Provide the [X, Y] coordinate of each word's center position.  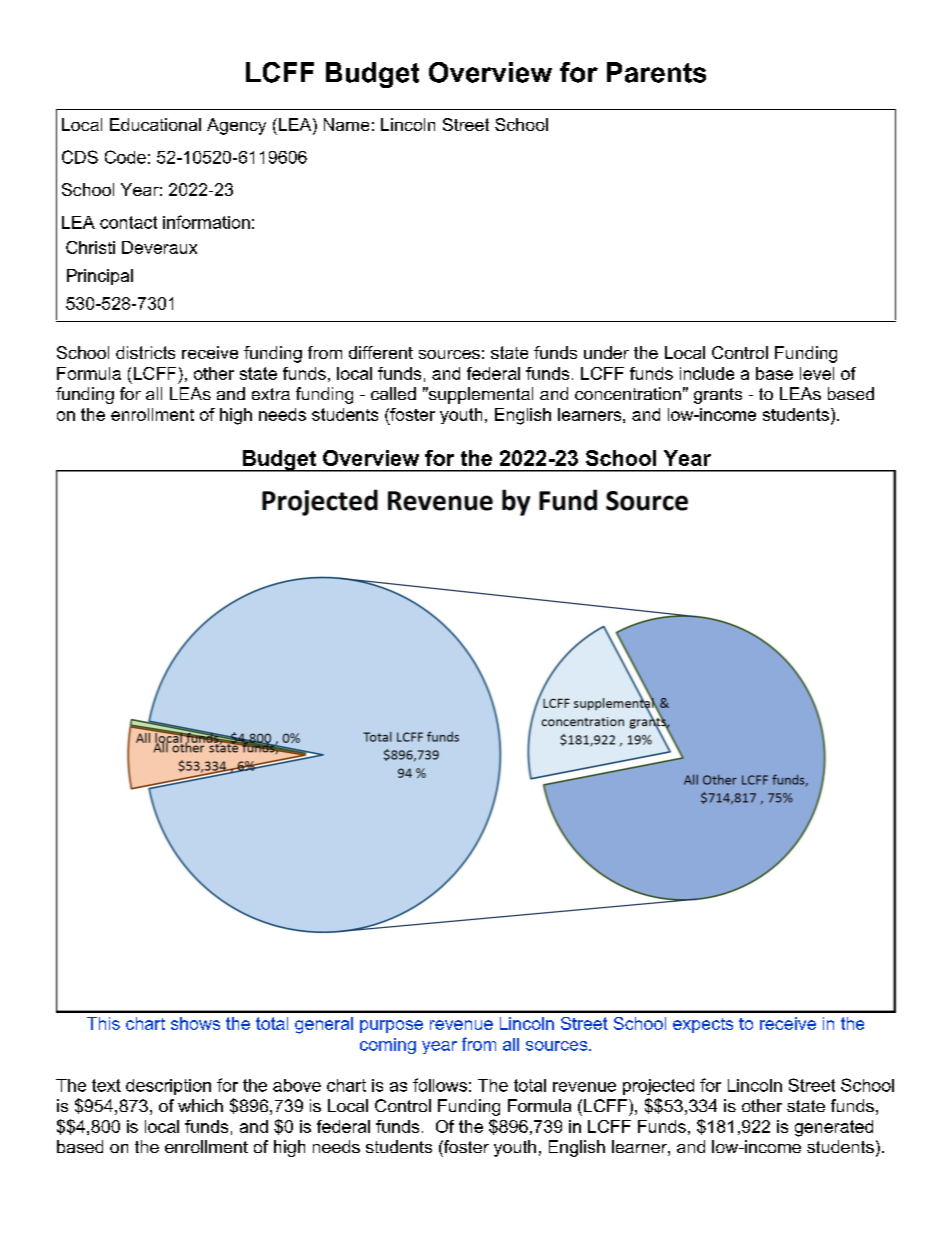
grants [718, 396]
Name [346, 124]
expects [703, 1025]
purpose [391, 1026]
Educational [155, 124]
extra [271, 394]
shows [195, 1023]
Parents [656, 72]
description [168, 1087]
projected [658, 1087]
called [393, 393]
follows [440, 1085]
